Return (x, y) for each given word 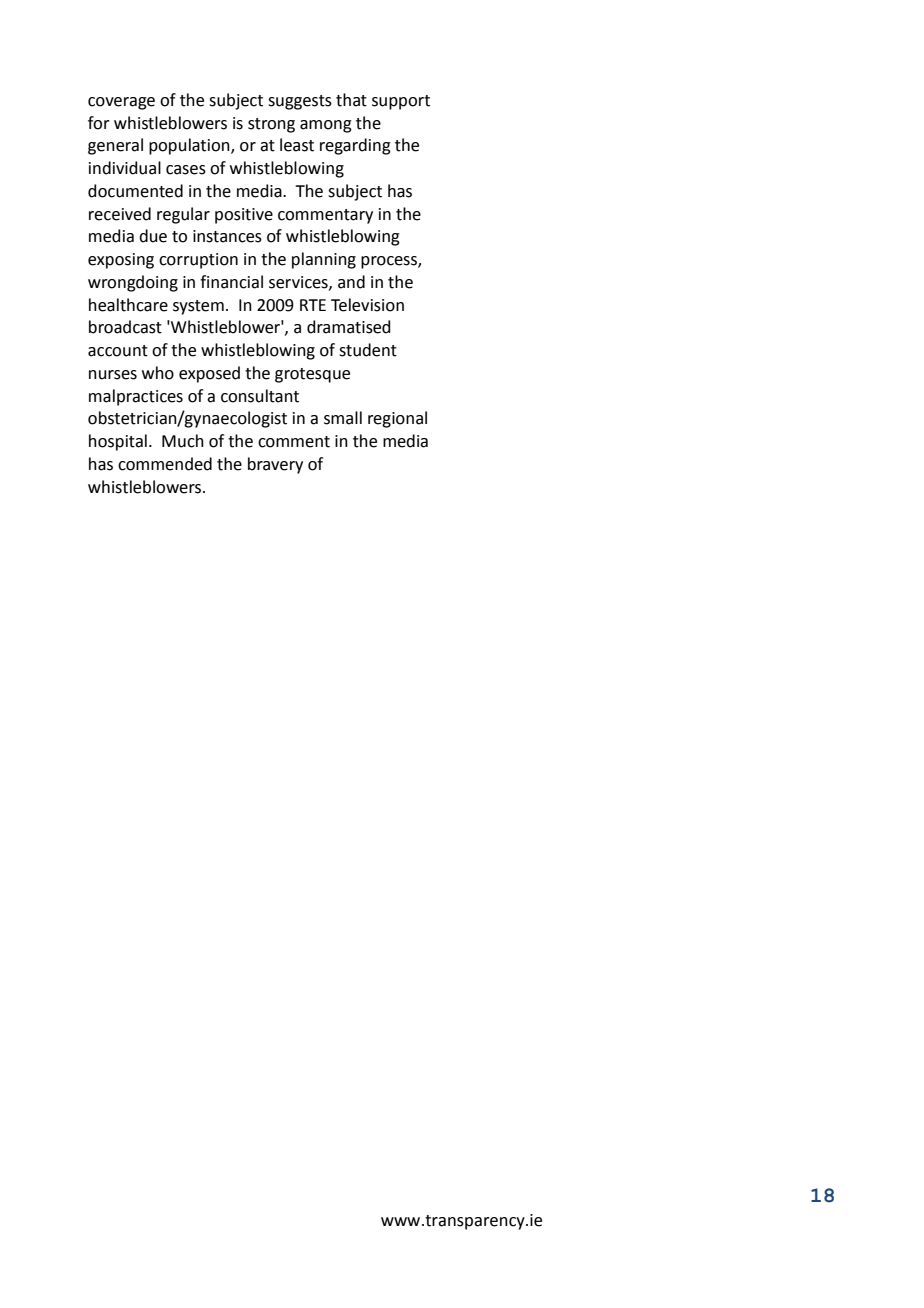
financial (231, 282)
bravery (275, 465)
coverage (121, 103)
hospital (118, 442)
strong (271, 125)
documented (135, 191)
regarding (355, 146)
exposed (209, 374)
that (351, 100)
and (351, 282)
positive (244, 216)
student (368, 350)
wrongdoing (133, 283)
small (343, 418)
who (158, 373)
